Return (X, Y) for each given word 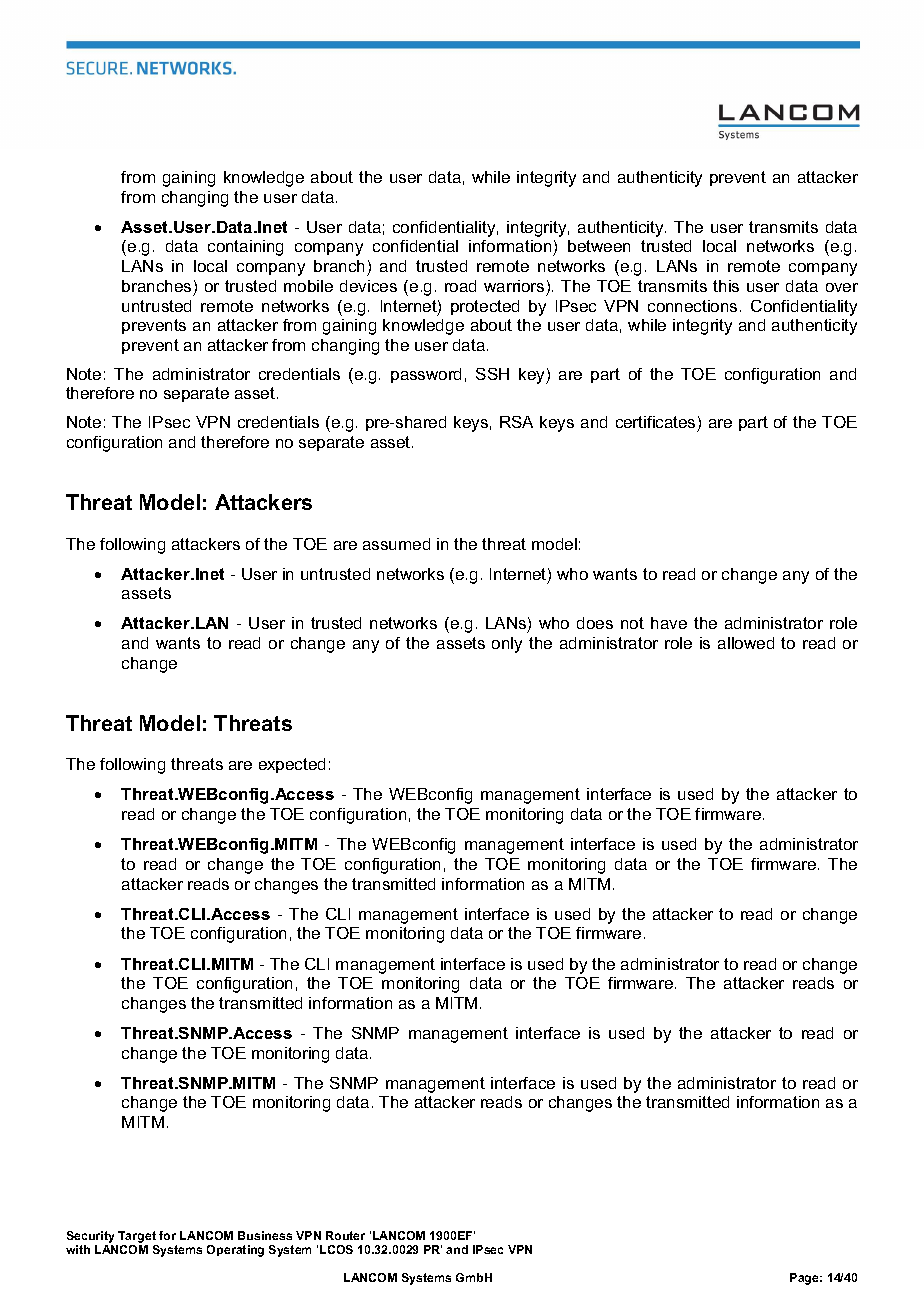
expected (292, 765)
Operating (235, 1251)
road (460, 286)
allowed (746, 643)
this (726, 286)
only (507, 645)
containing (245, 248)
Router (345, 1235)
